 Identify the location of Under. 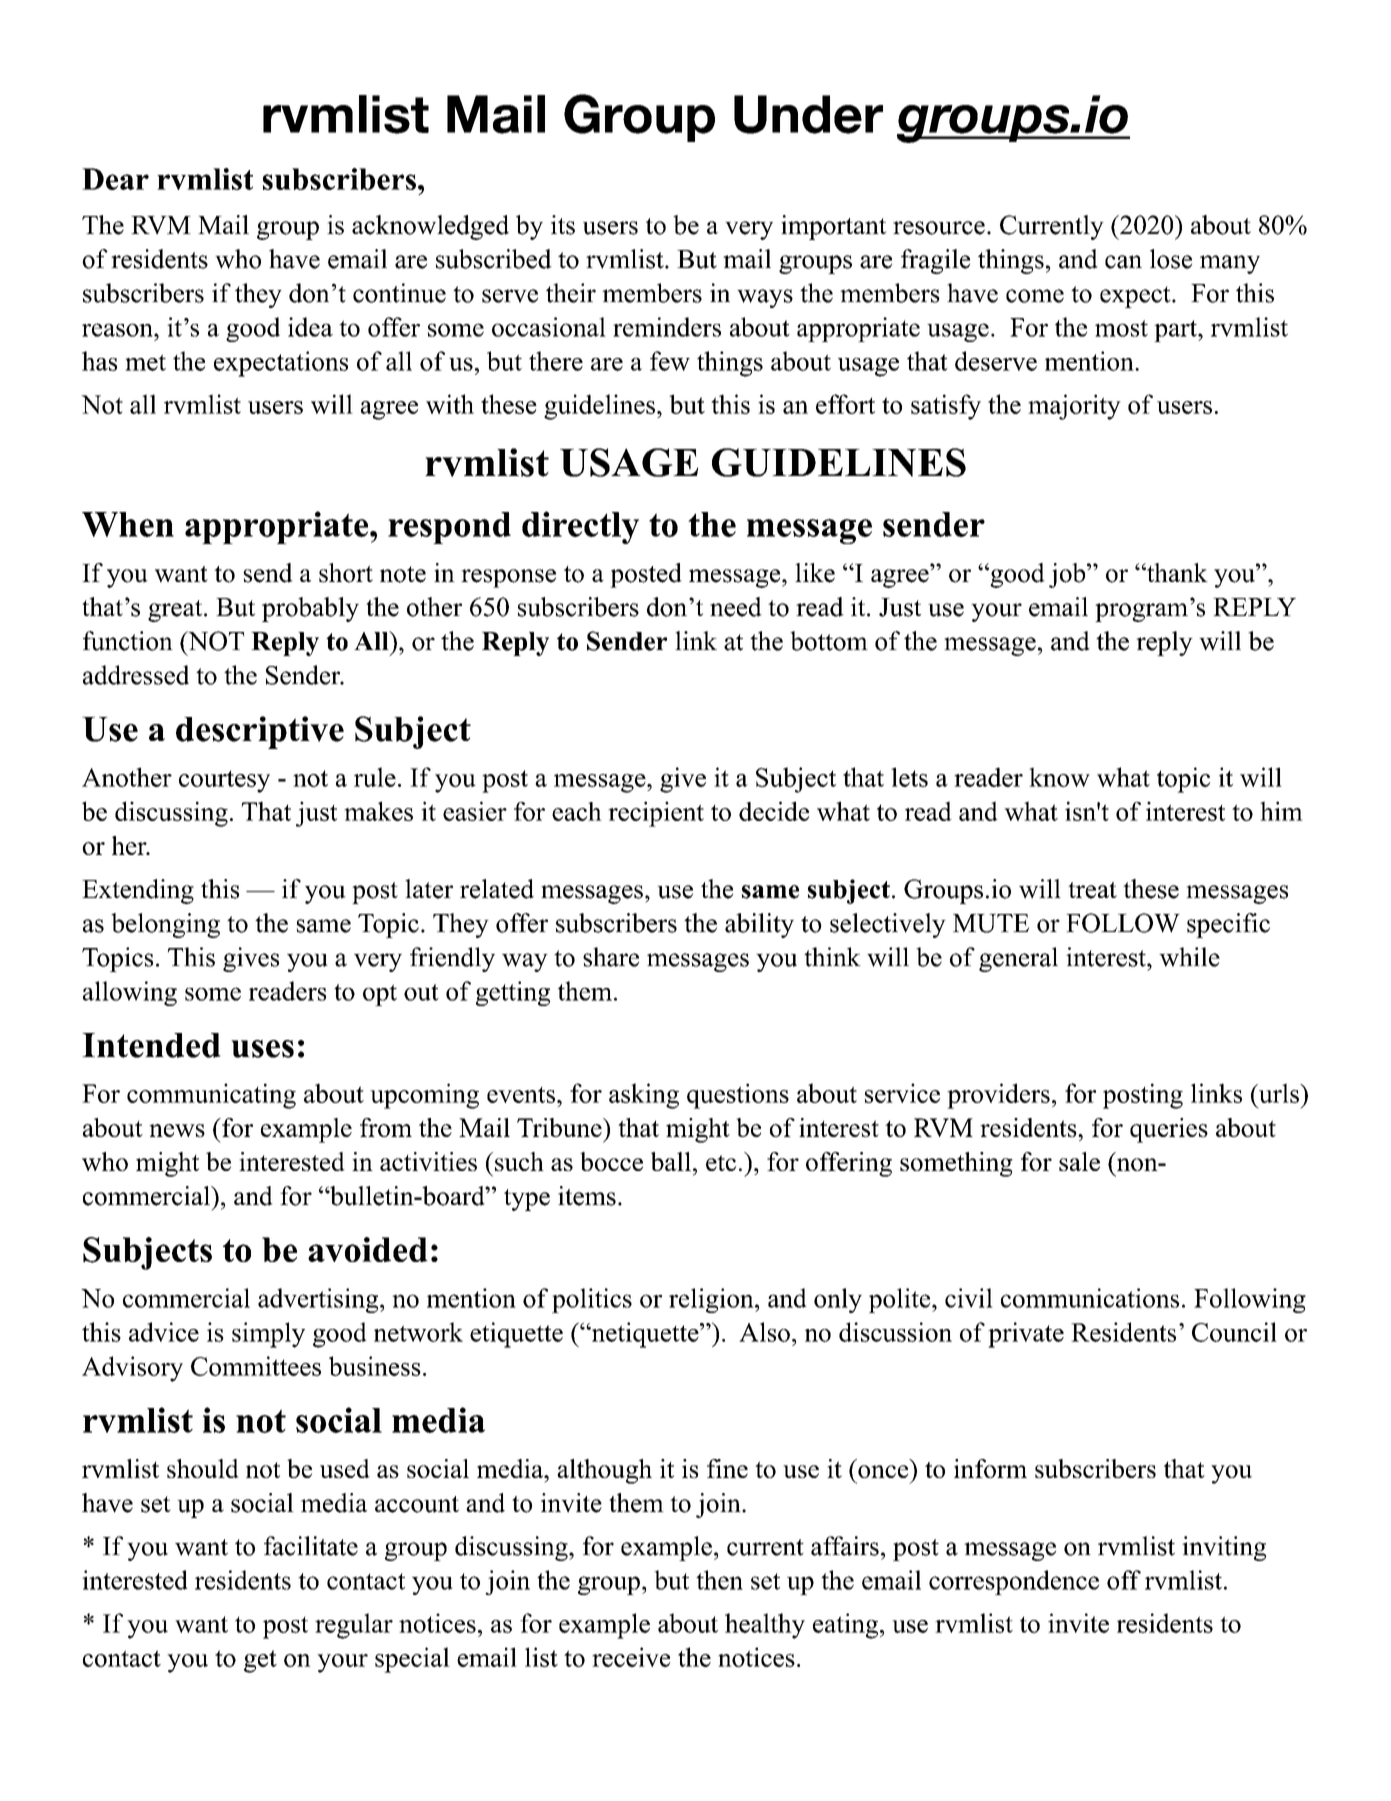
(808, 114).
